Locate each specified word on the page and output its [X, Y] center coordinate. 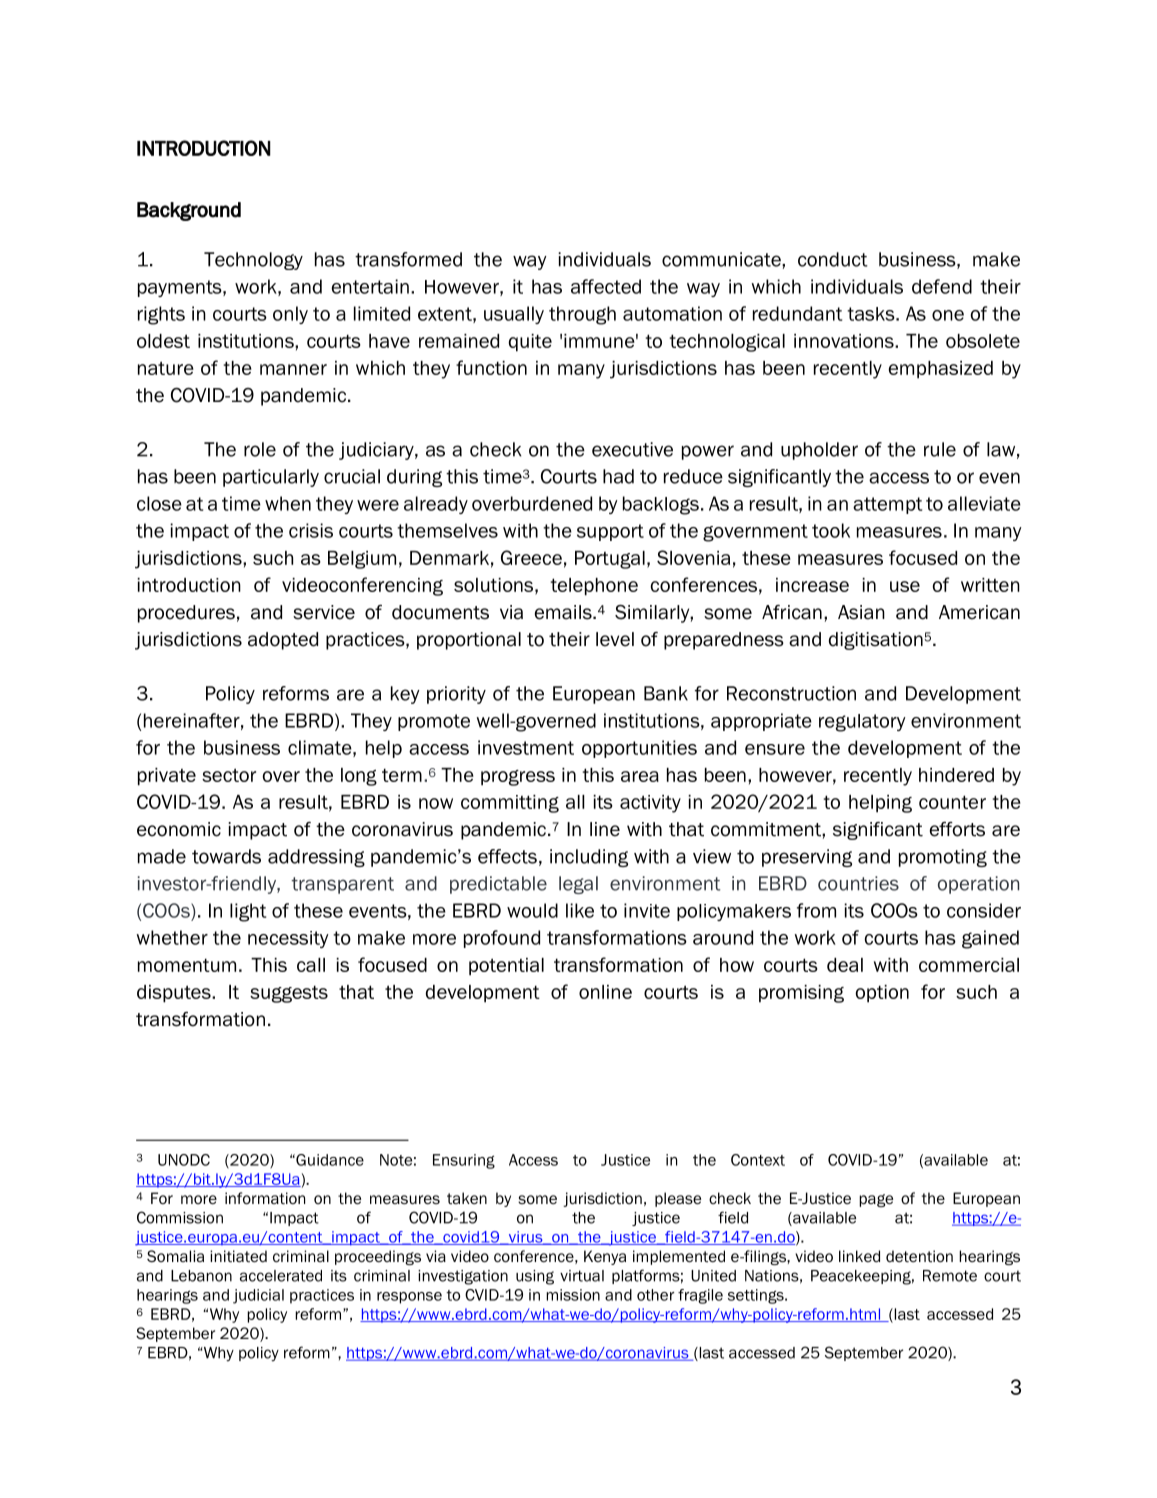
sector [229, 775]
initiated [238, 1256]
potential [506, 967]
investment [526, 747]
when [288, 503]
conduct [833, 259]
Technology [253, 261]
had [618, 476]
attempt [887, 505]
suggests [289, 994]
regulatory [862, 723]
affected [606, 286]
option [882, 994]
